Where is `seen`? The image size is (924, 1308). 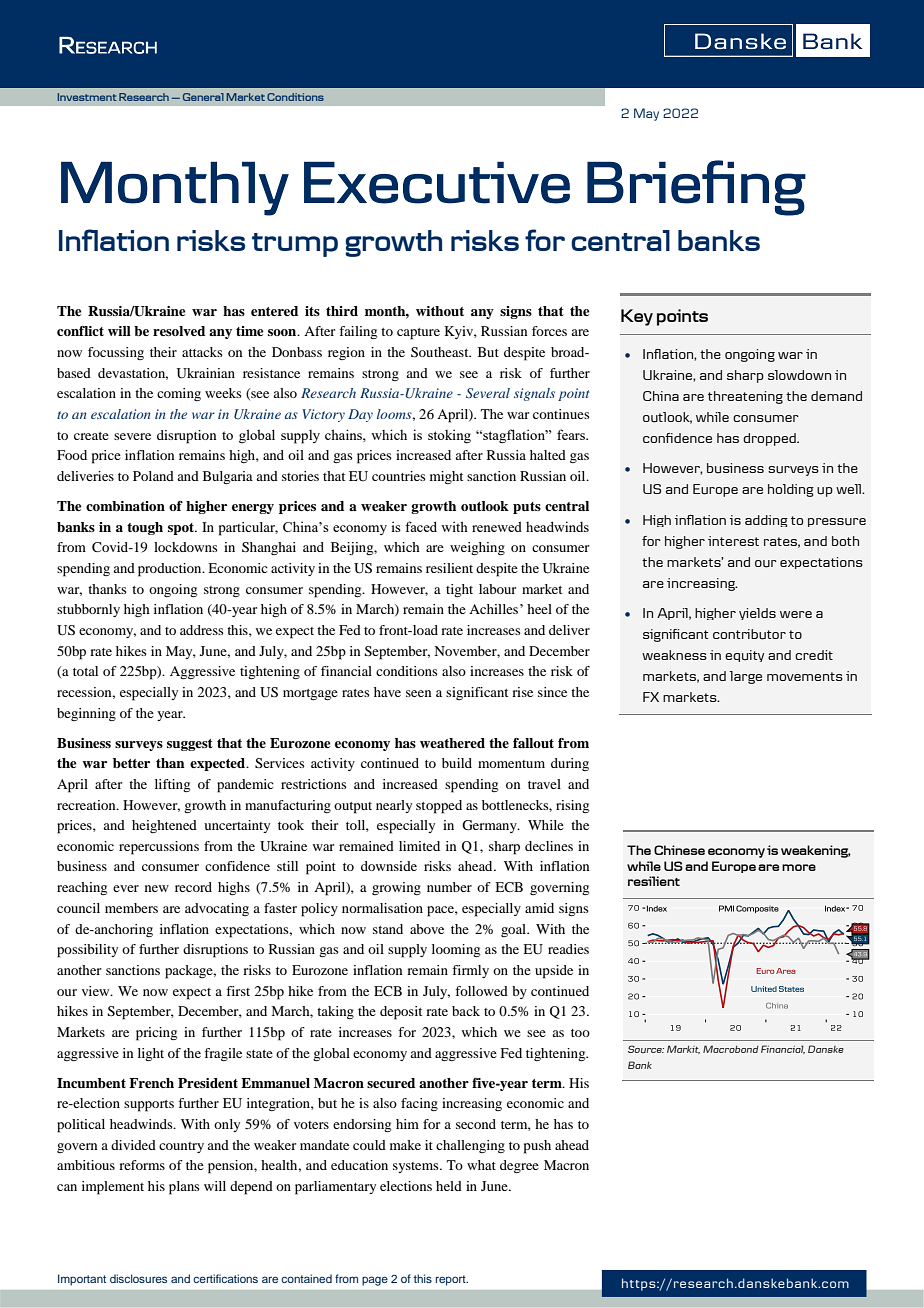 seen is located at coordinates (418, 693).
